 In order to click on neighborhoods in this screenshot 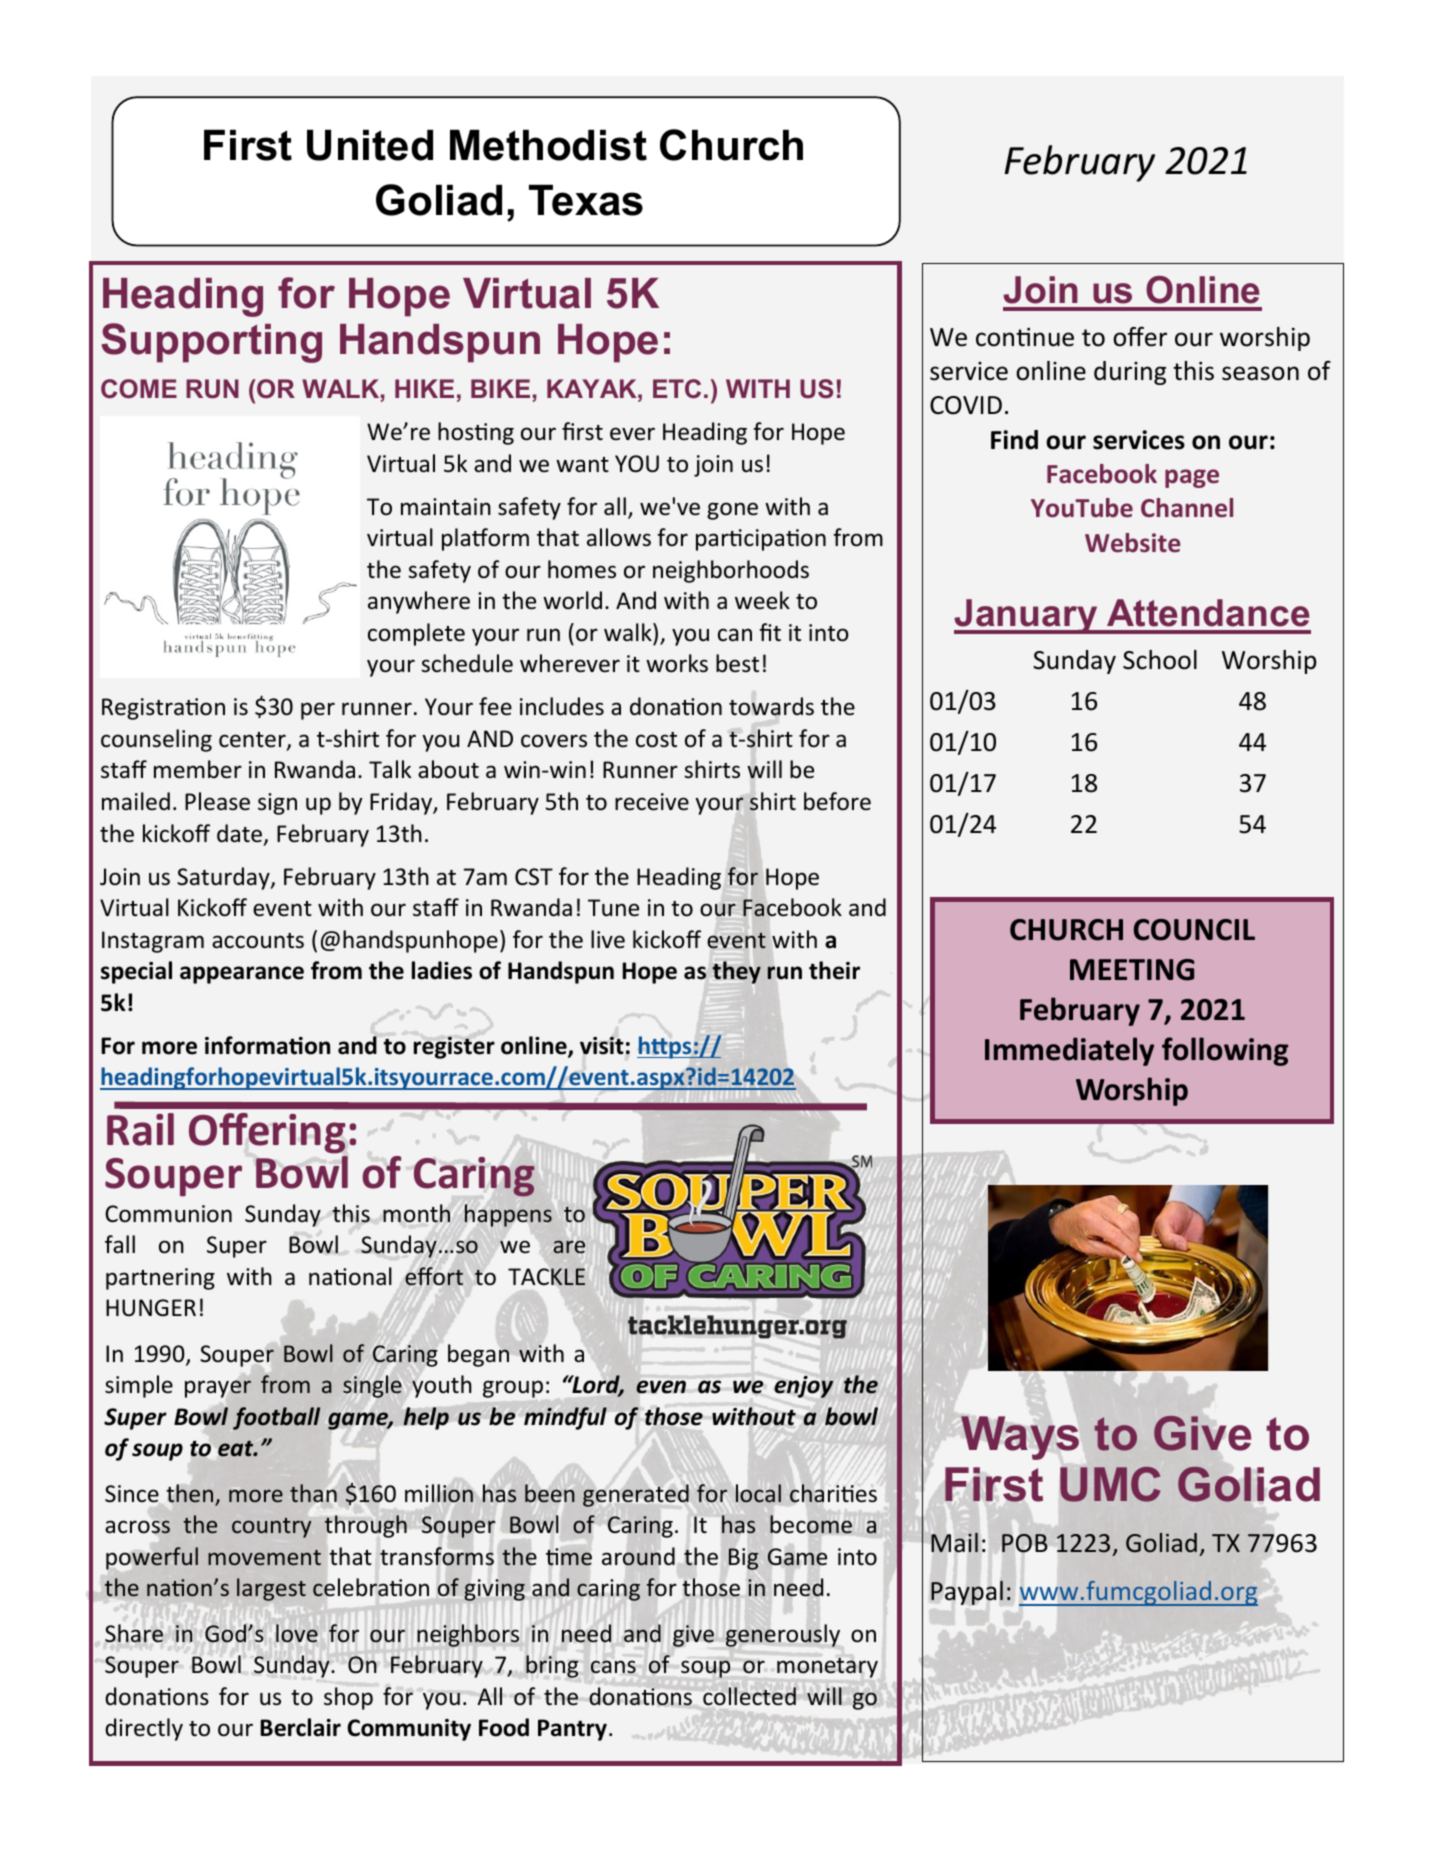, I will do `click(731, 571)`.
